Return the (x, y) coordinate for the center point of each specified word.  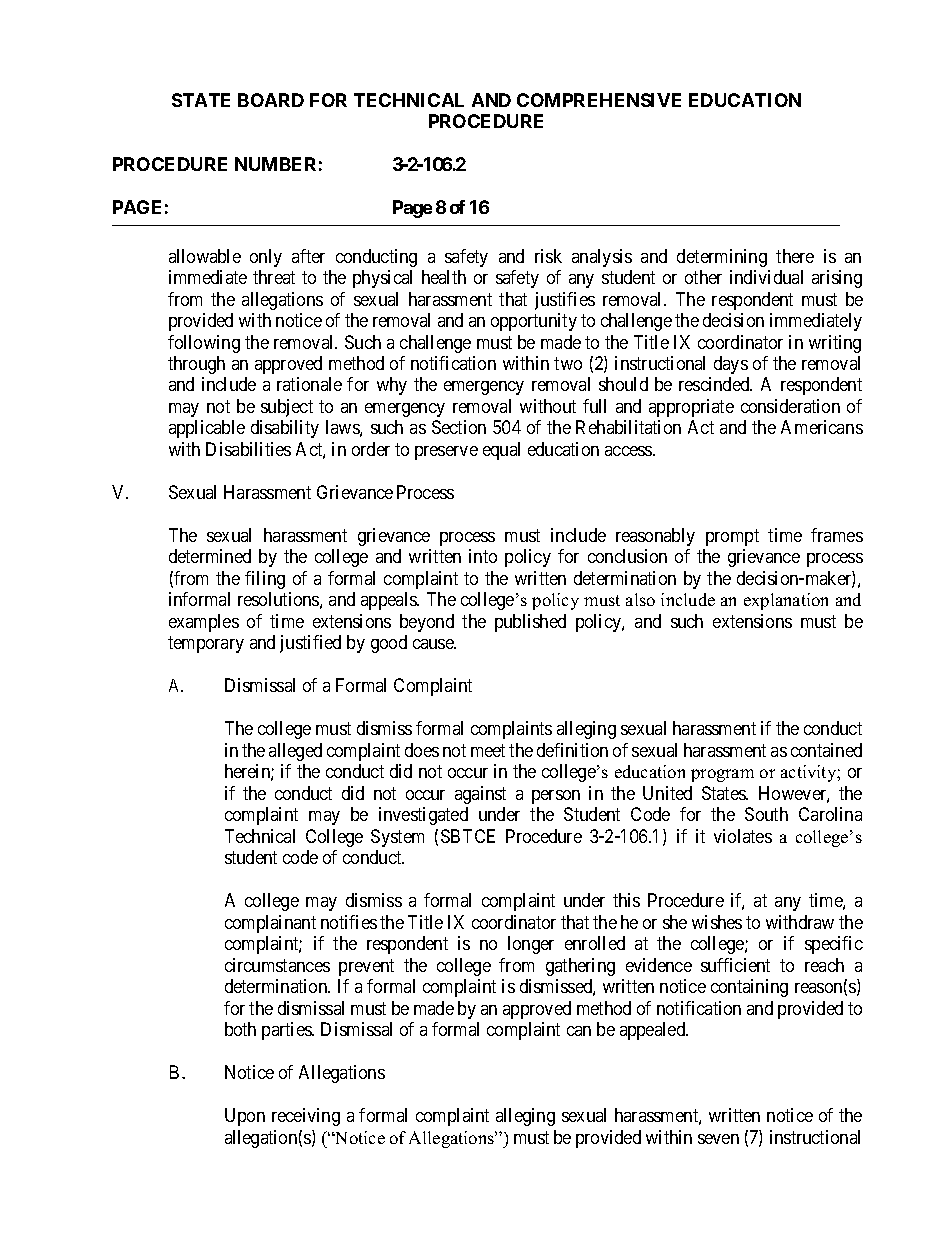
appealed (654, 1031)
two (568, 363)
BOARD (271, 100)
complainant (270, 924)
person (556, 797)
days (731, 365)
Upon (245, 1117)
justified (310, 644)
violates (743, 836)
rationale (309, 384)
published (530, 623)
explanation (786, 601)
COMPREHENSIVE (599, 100)
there (795, 256)
